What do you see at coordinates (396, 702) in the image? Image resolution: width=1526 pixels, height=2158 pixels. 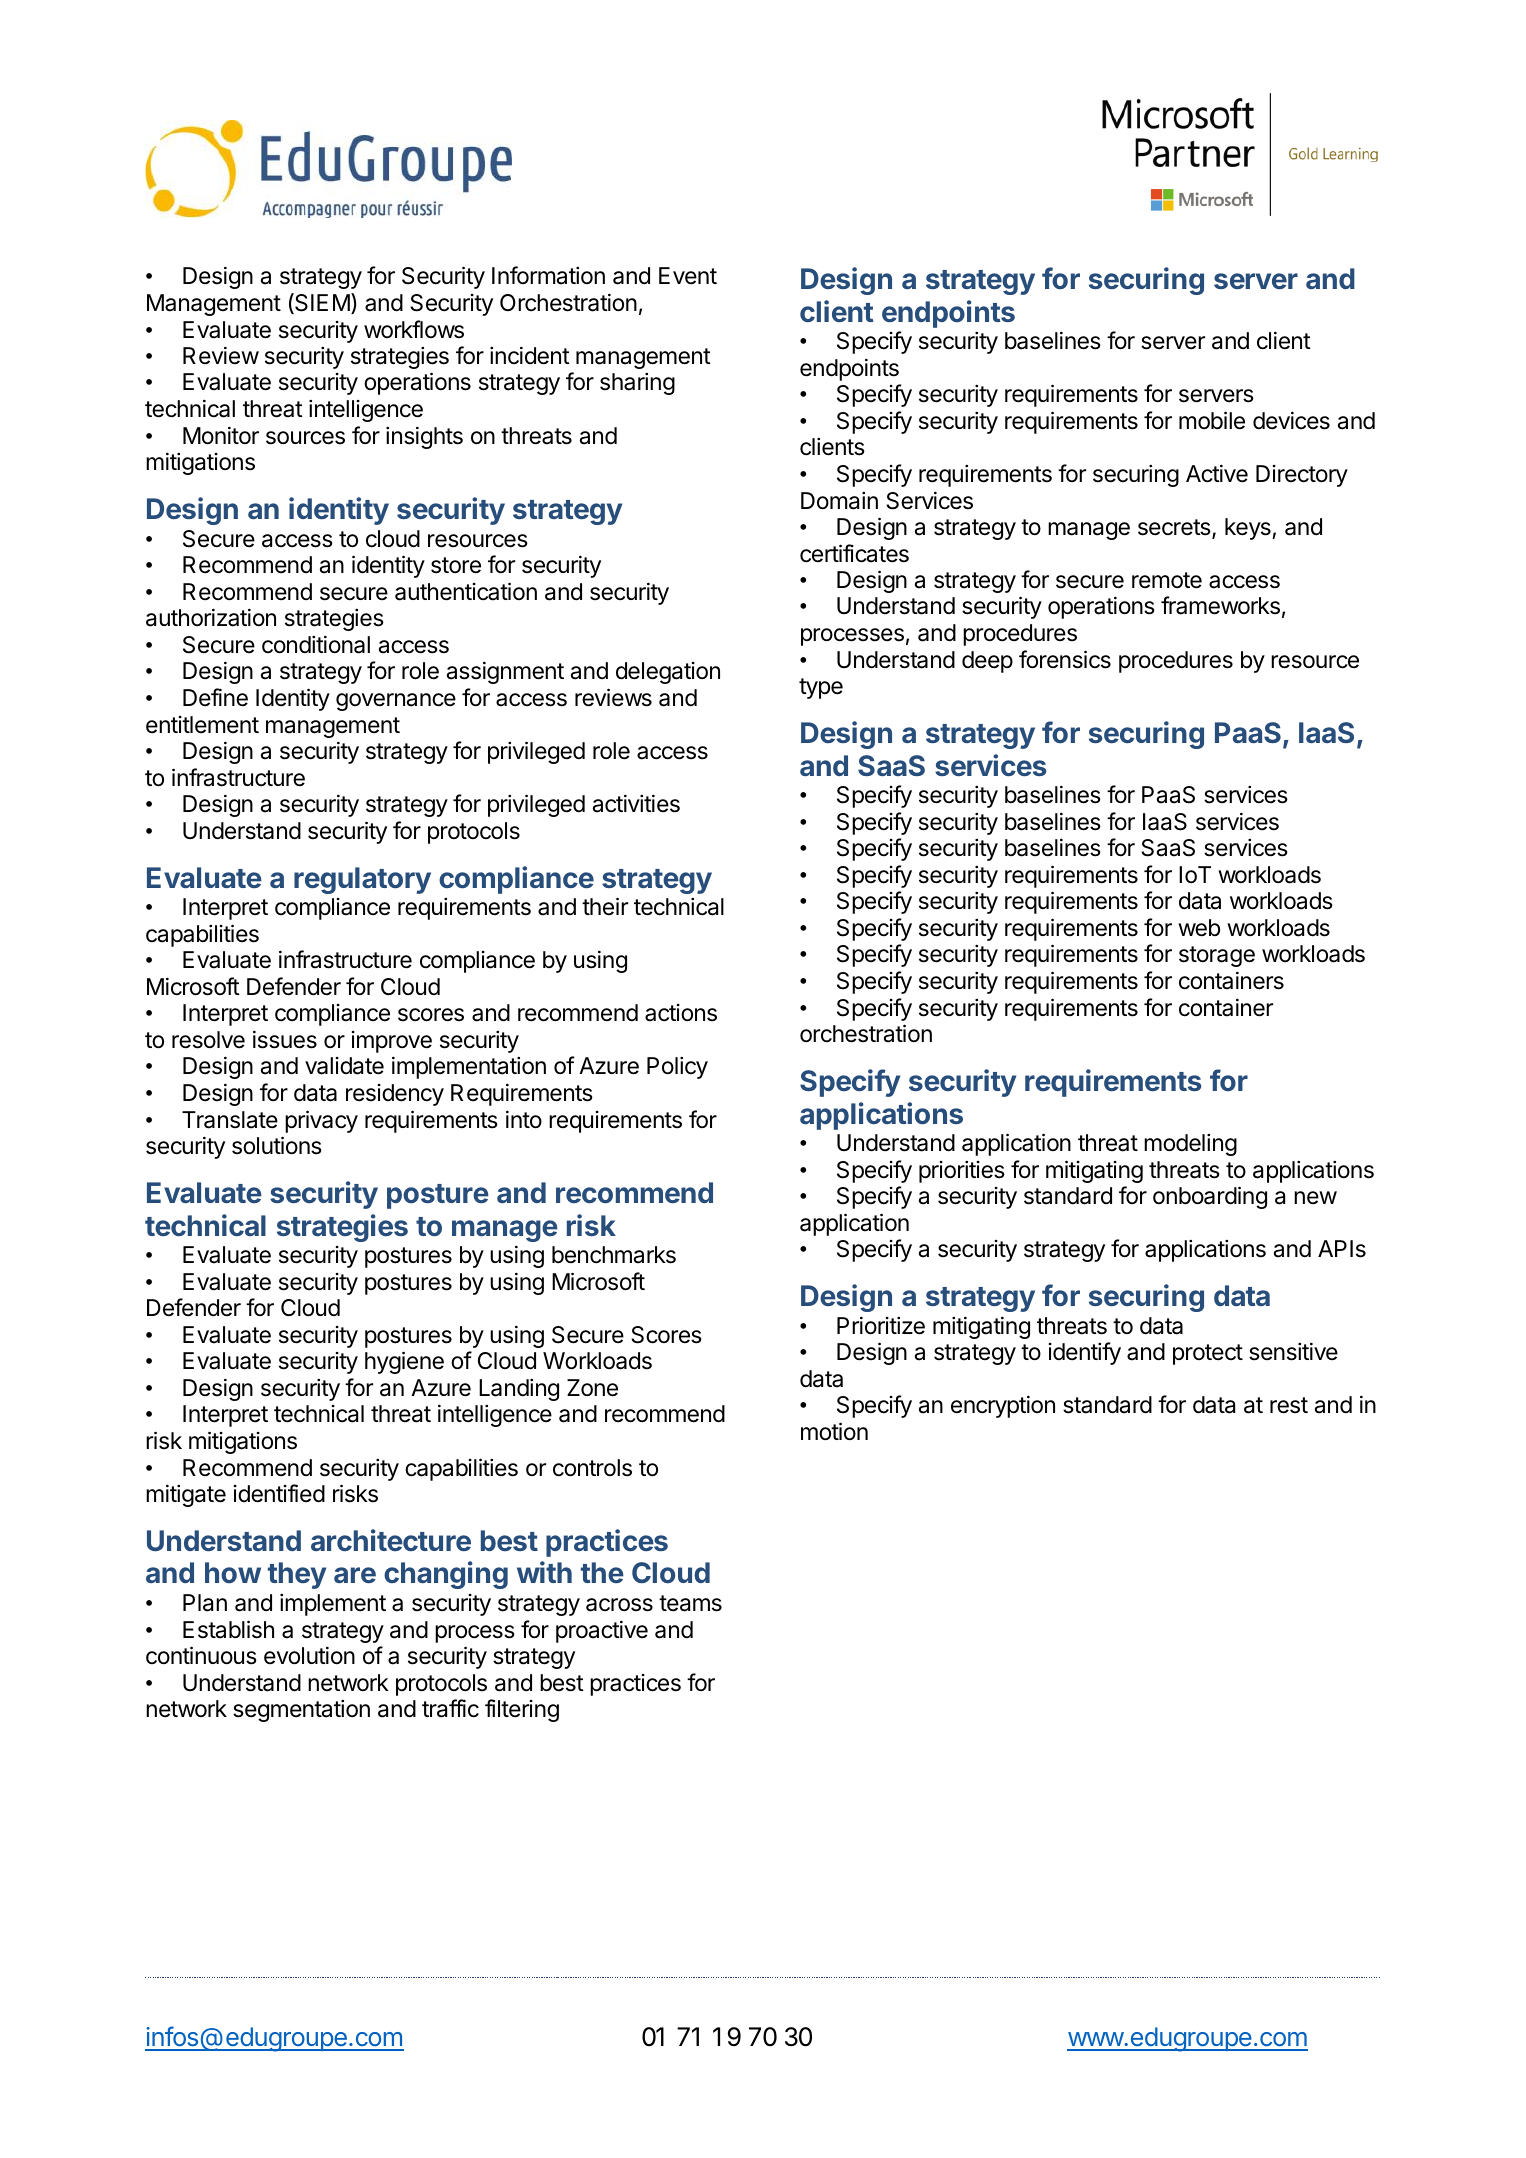 I see `governance` at bounding box center [396, 702].
